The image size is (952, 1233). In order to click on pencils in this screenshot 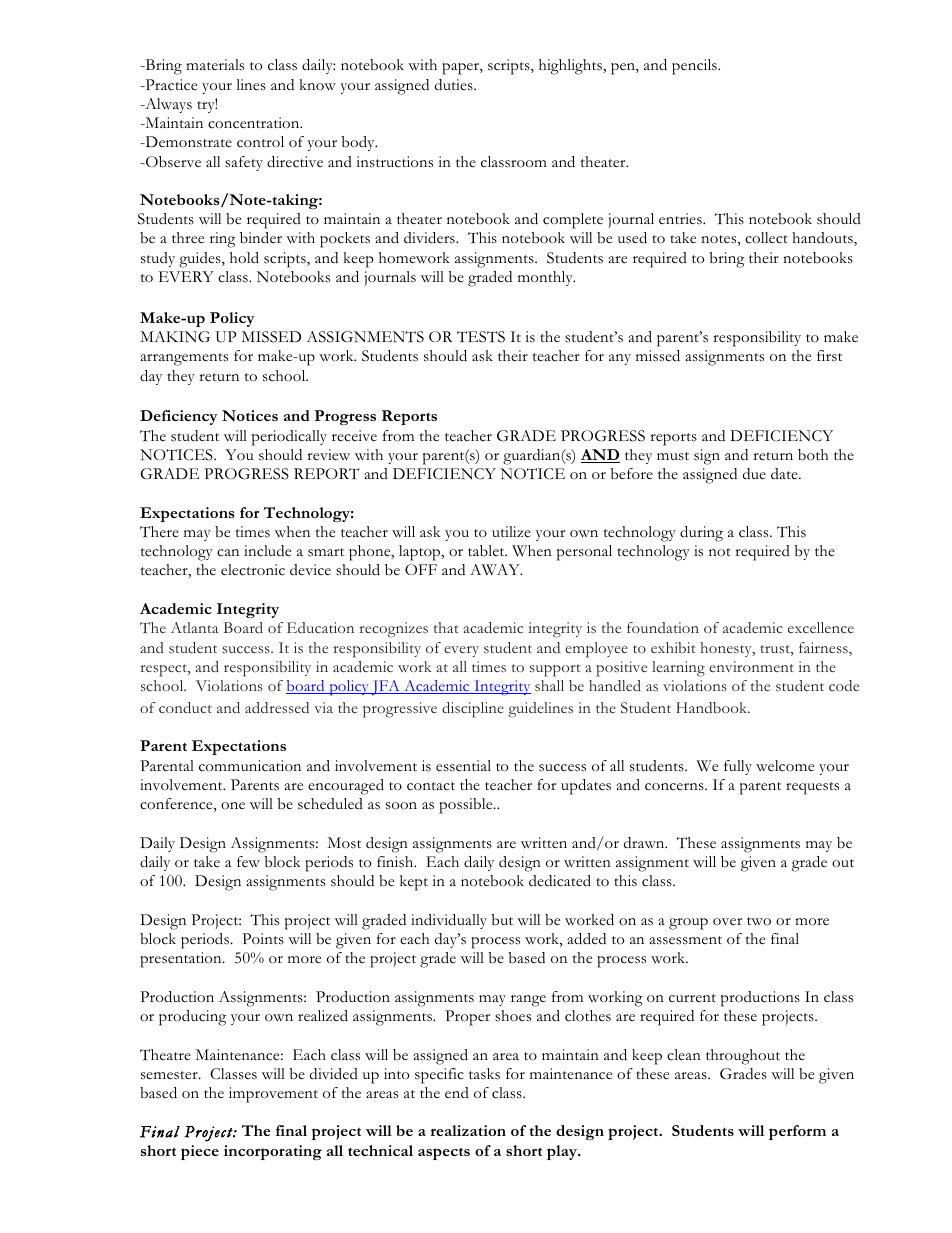, I will do `click(695, 67)`.
